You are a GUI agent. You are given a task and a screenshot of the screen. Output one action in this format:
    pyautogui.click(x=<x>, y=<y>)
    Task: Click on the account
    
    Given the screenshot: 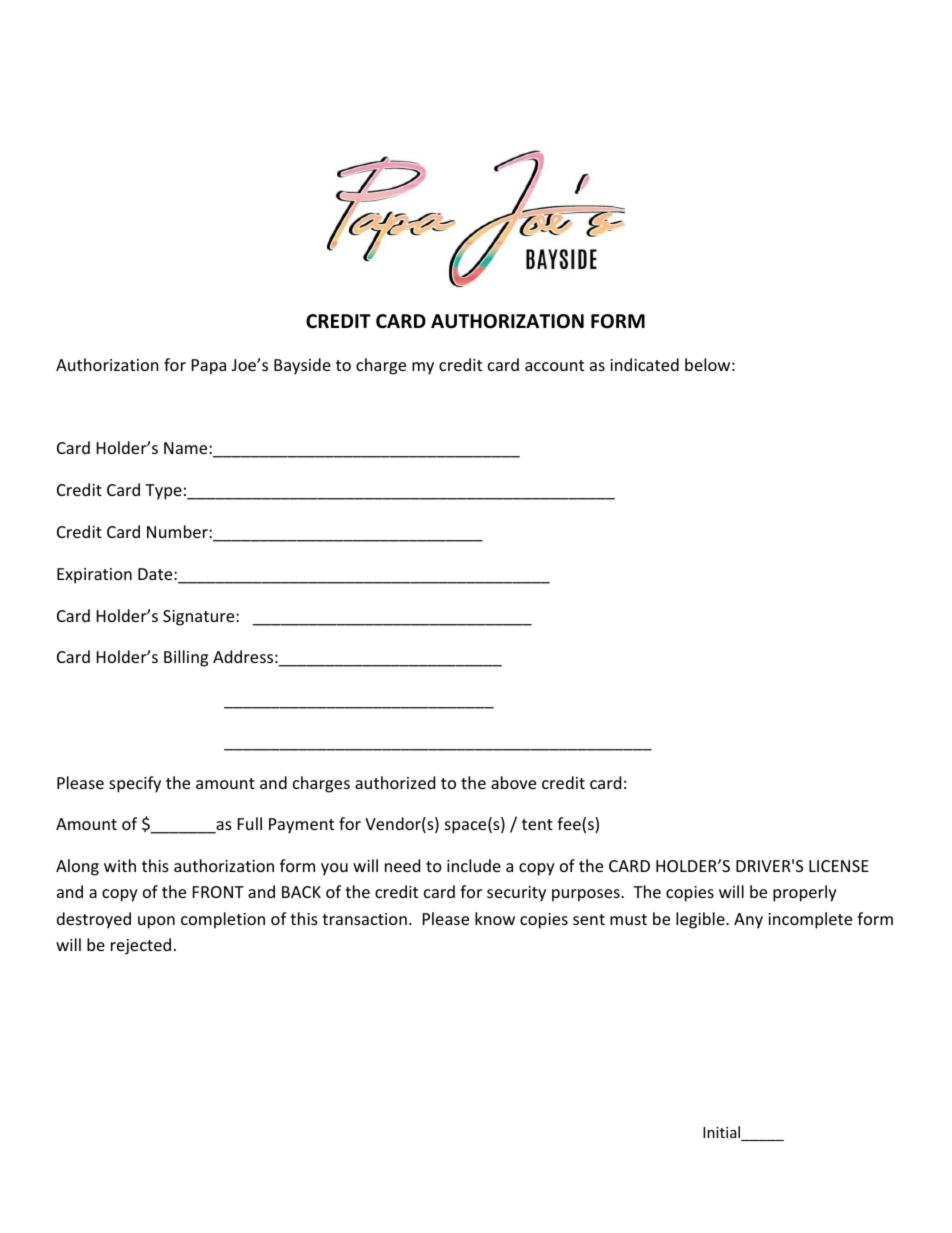 What is the action you would take?
    pyautogui.click(x=554, y=365)
